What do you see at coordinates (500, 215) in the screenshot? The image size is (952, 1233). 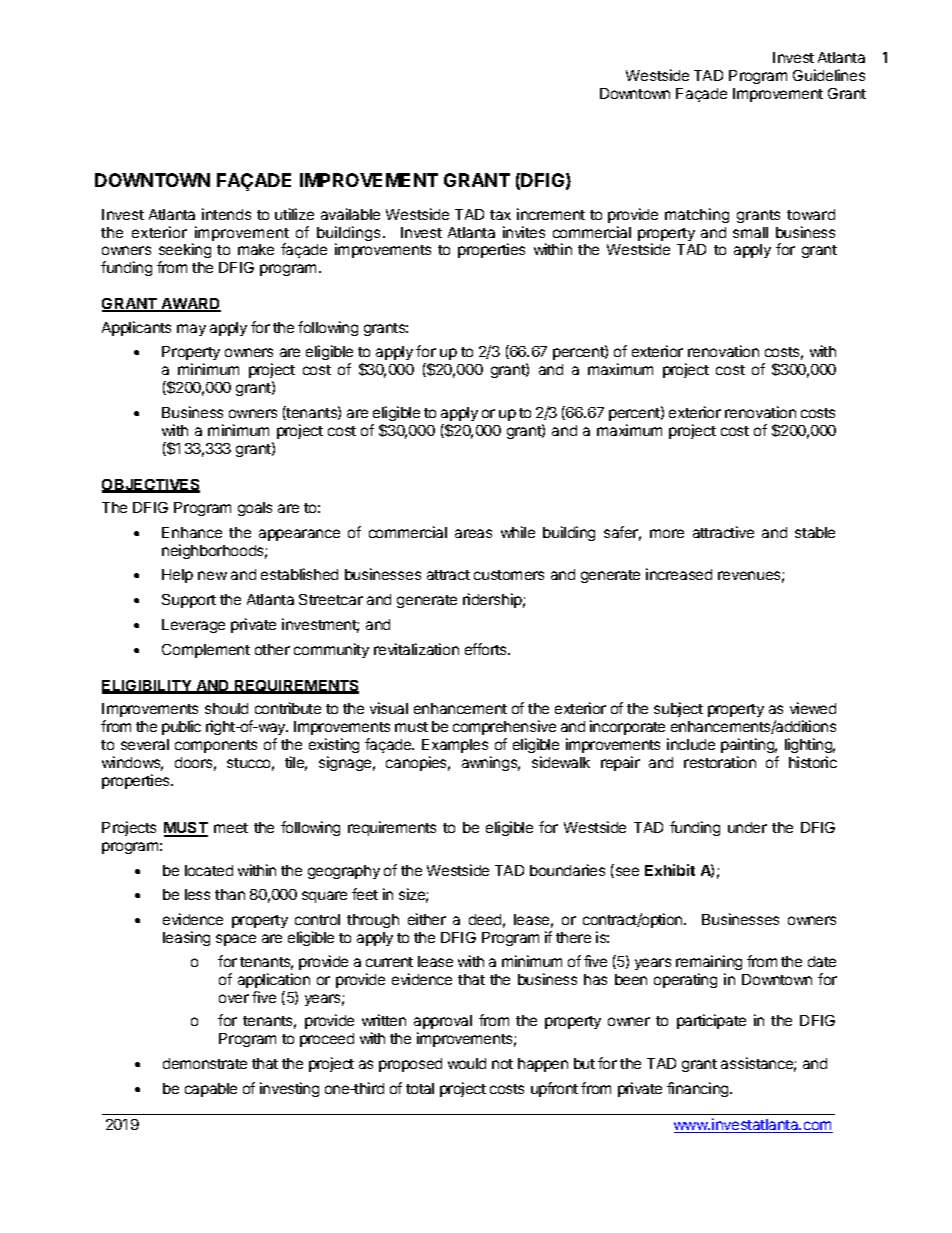 I see `tax` at bounding box center [500, 215].
